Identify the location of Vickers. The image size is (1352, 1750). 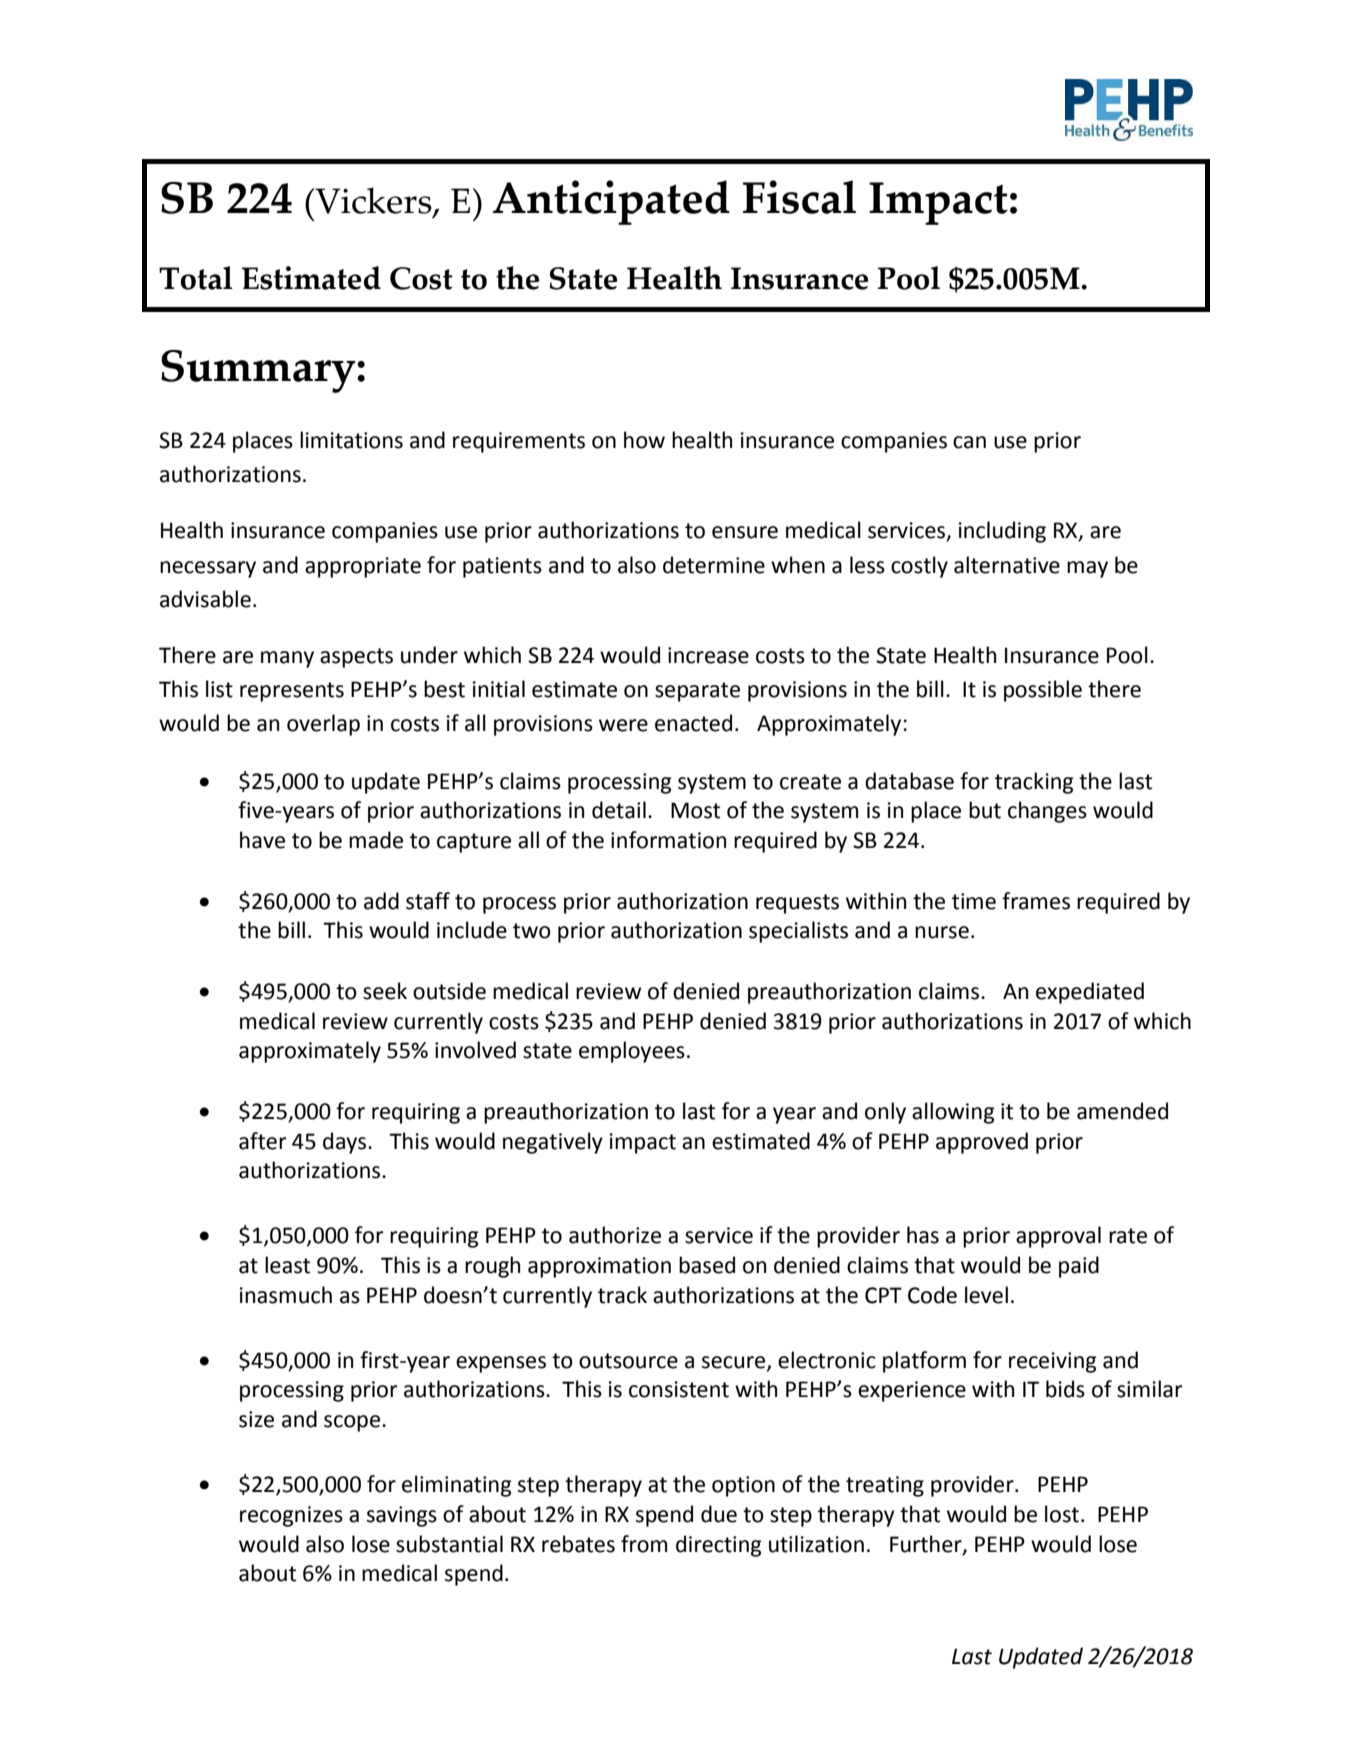
(373, 201).
